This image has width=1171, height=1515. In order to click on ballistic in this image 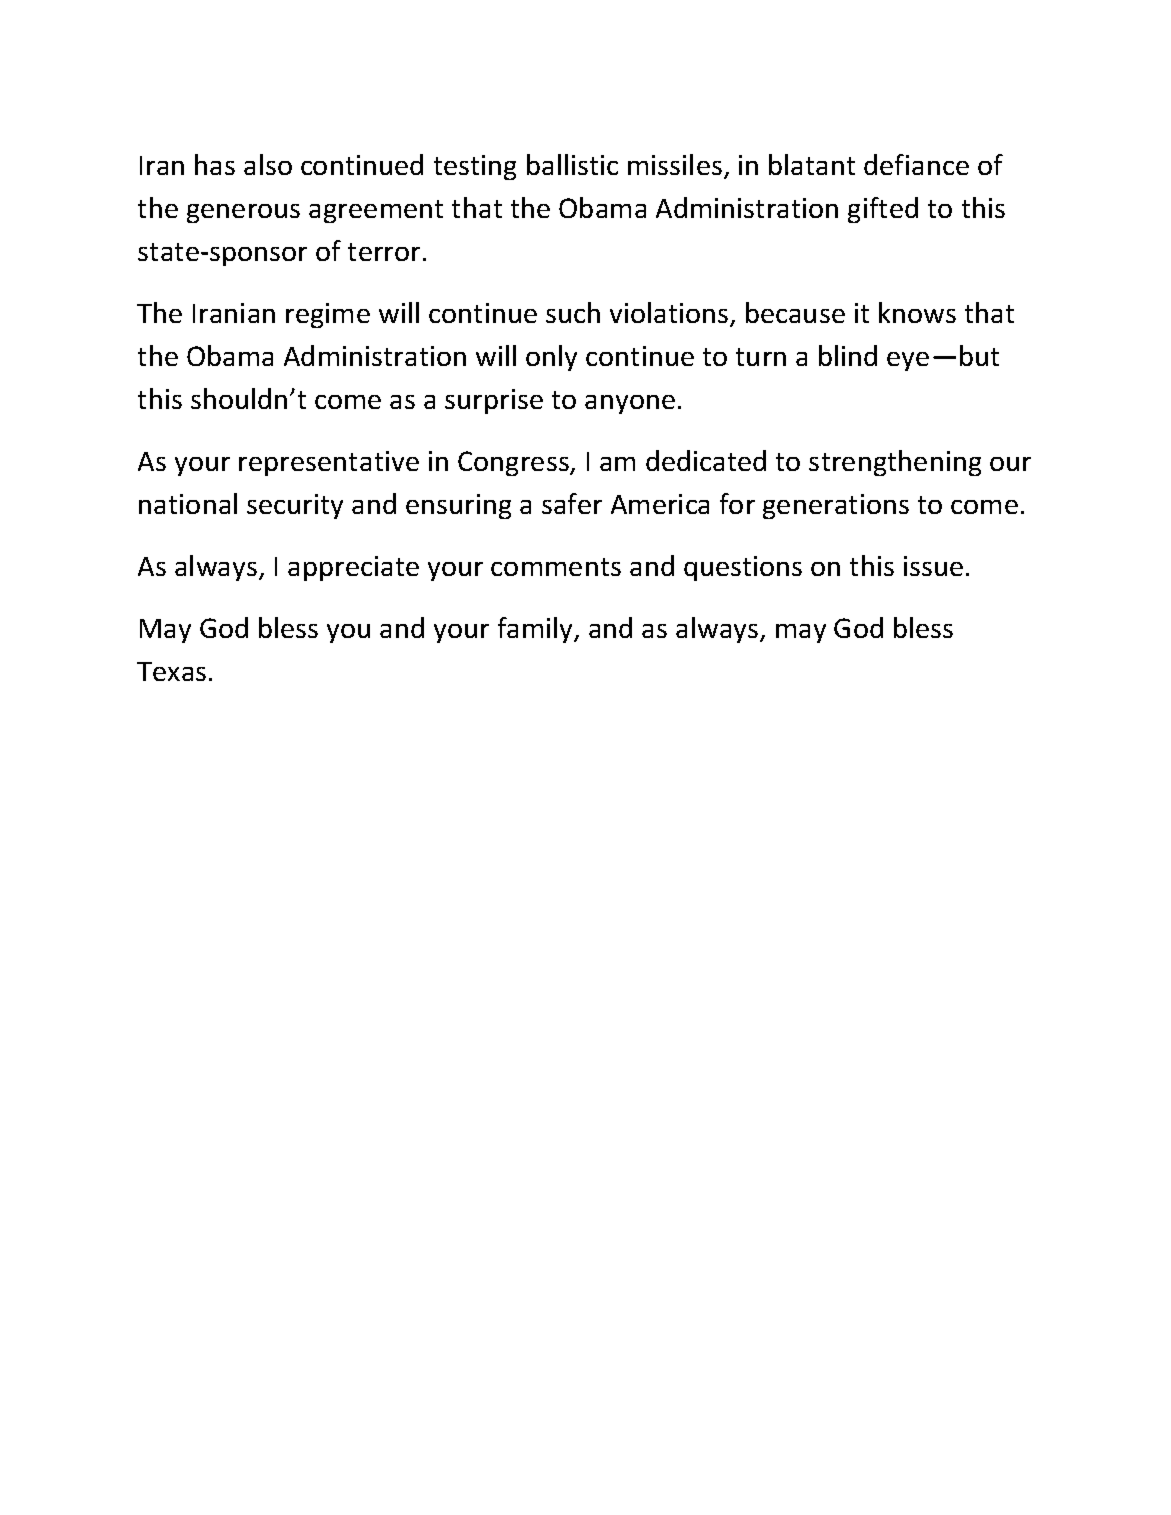, I will do `click(572, 164)`.
